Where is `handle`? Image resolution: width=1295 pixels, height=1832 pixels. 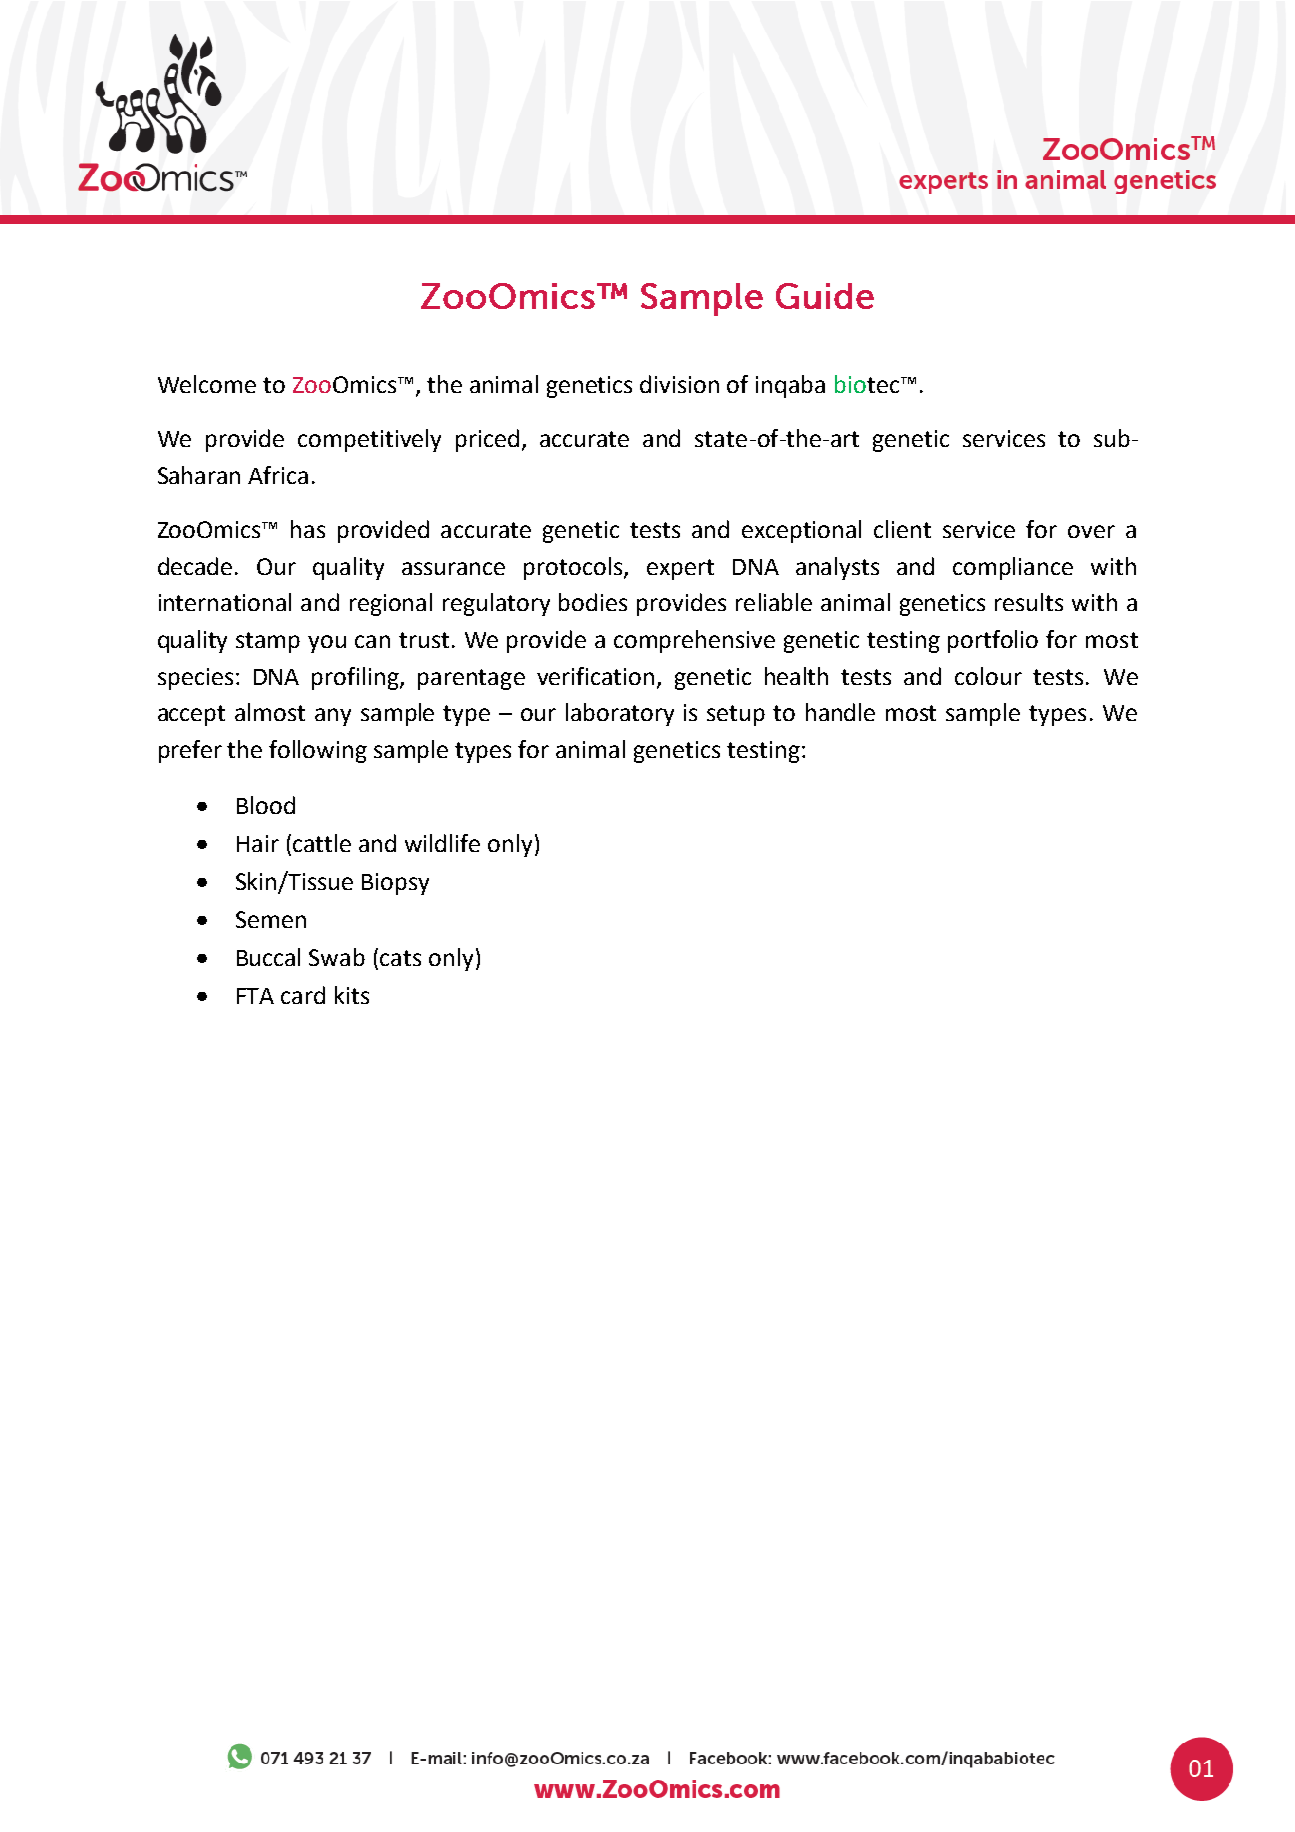 handle is located at coordinates (840, 712).
